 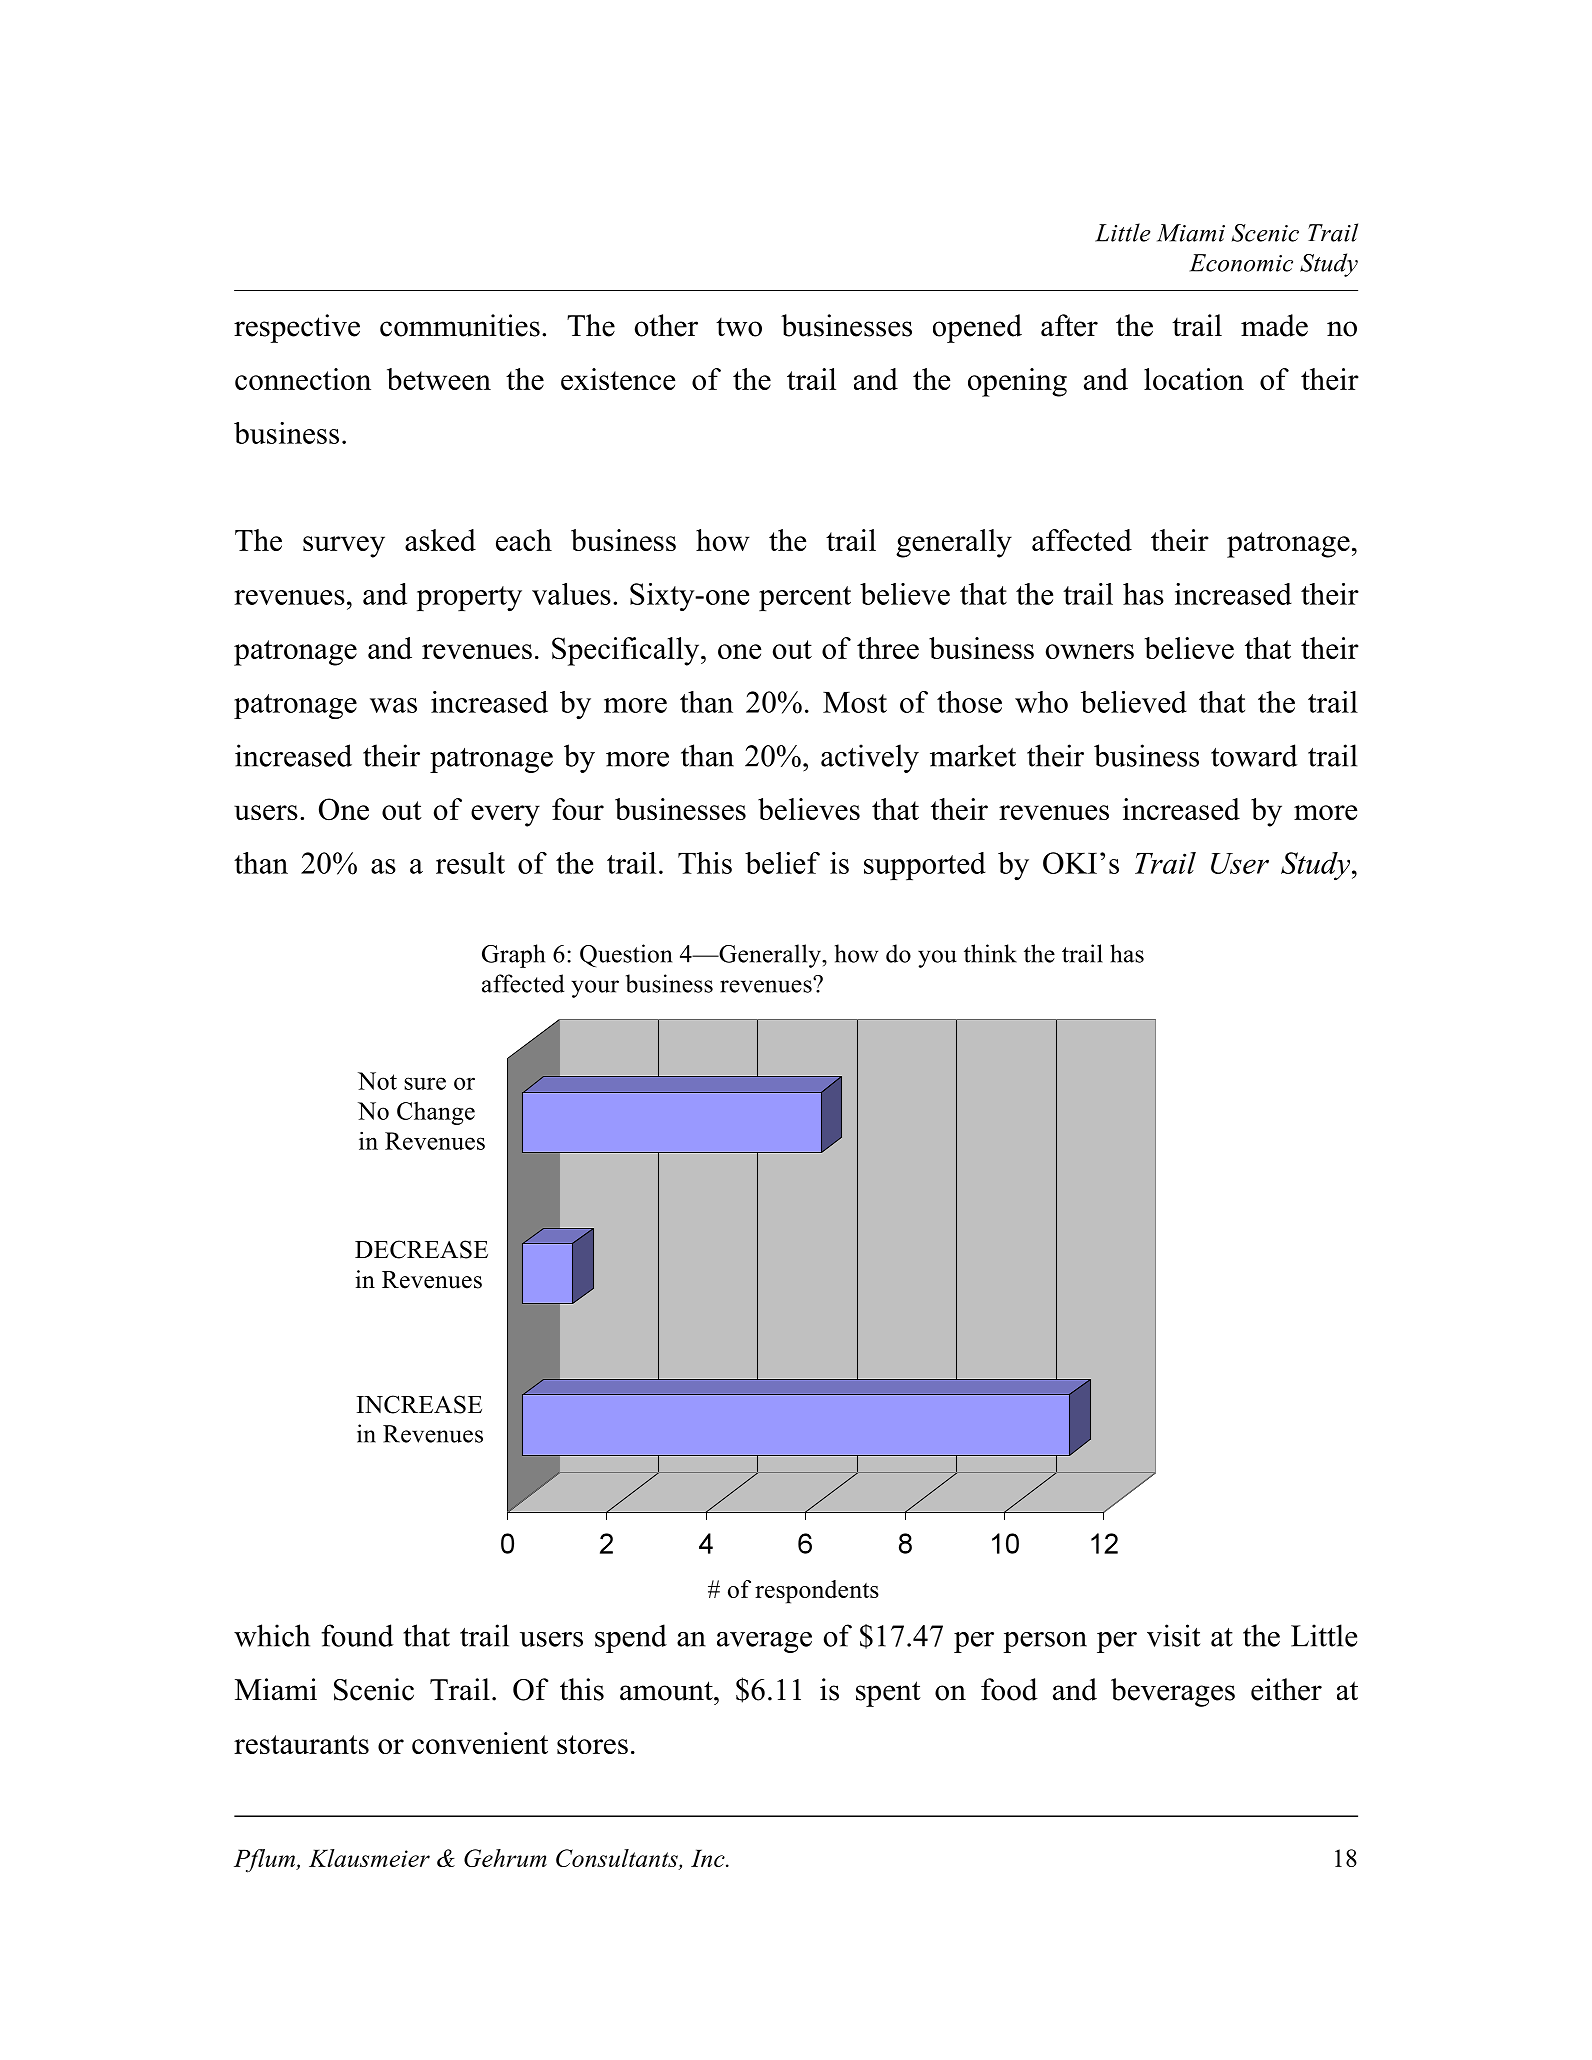 What do you see at coordinates (1194, 379) in the screenshot?
I see `location` at bounding box center [1194, 379].
